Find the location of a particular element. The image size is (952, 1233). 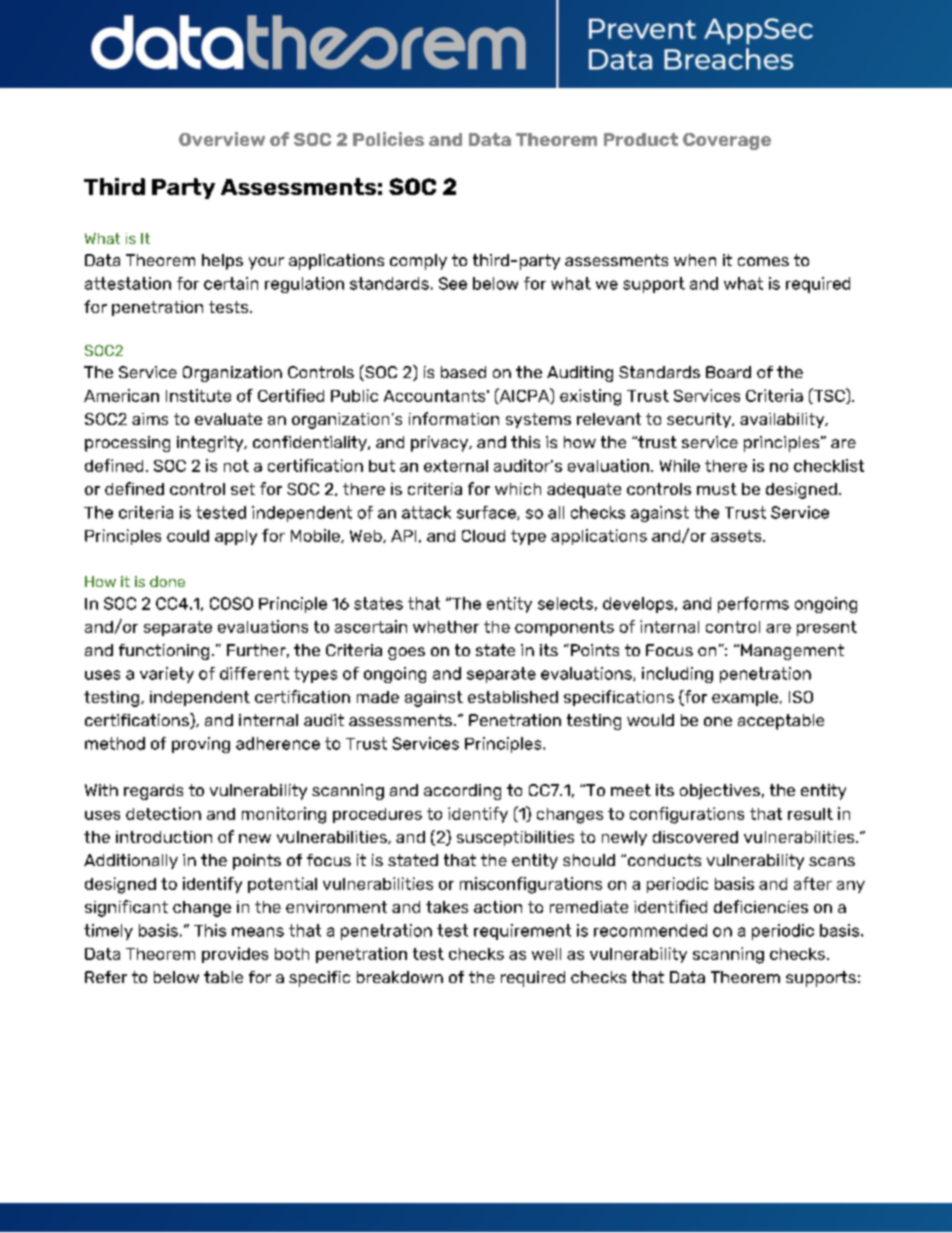

Cloud is located at coordinates (483, 536).
